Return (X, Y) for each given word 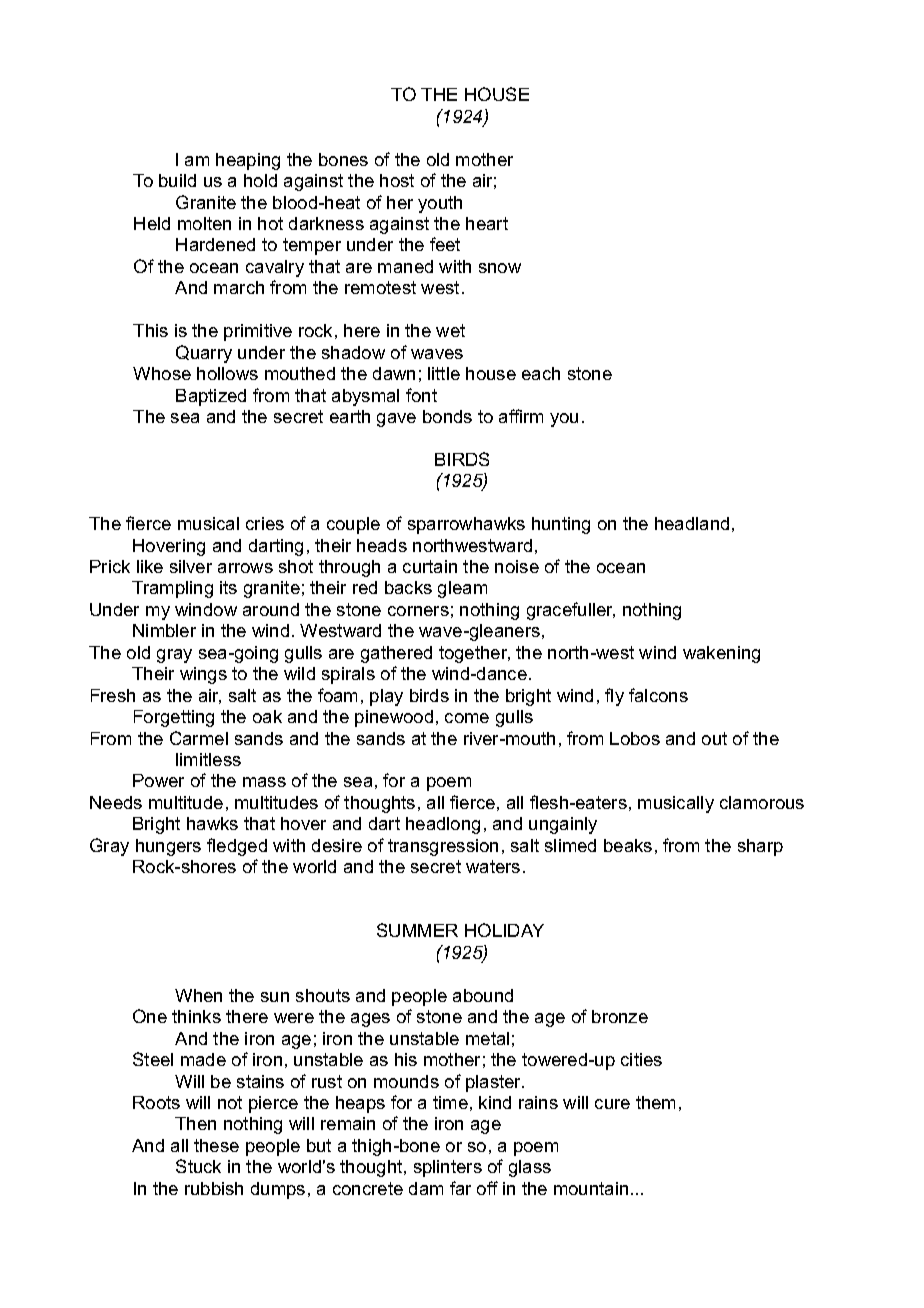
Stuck (198, 1166)
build (177, 180)
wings (203, 675)
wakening (721, 654)
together (474, 654)
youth (440, 204)
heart (487, 223)
